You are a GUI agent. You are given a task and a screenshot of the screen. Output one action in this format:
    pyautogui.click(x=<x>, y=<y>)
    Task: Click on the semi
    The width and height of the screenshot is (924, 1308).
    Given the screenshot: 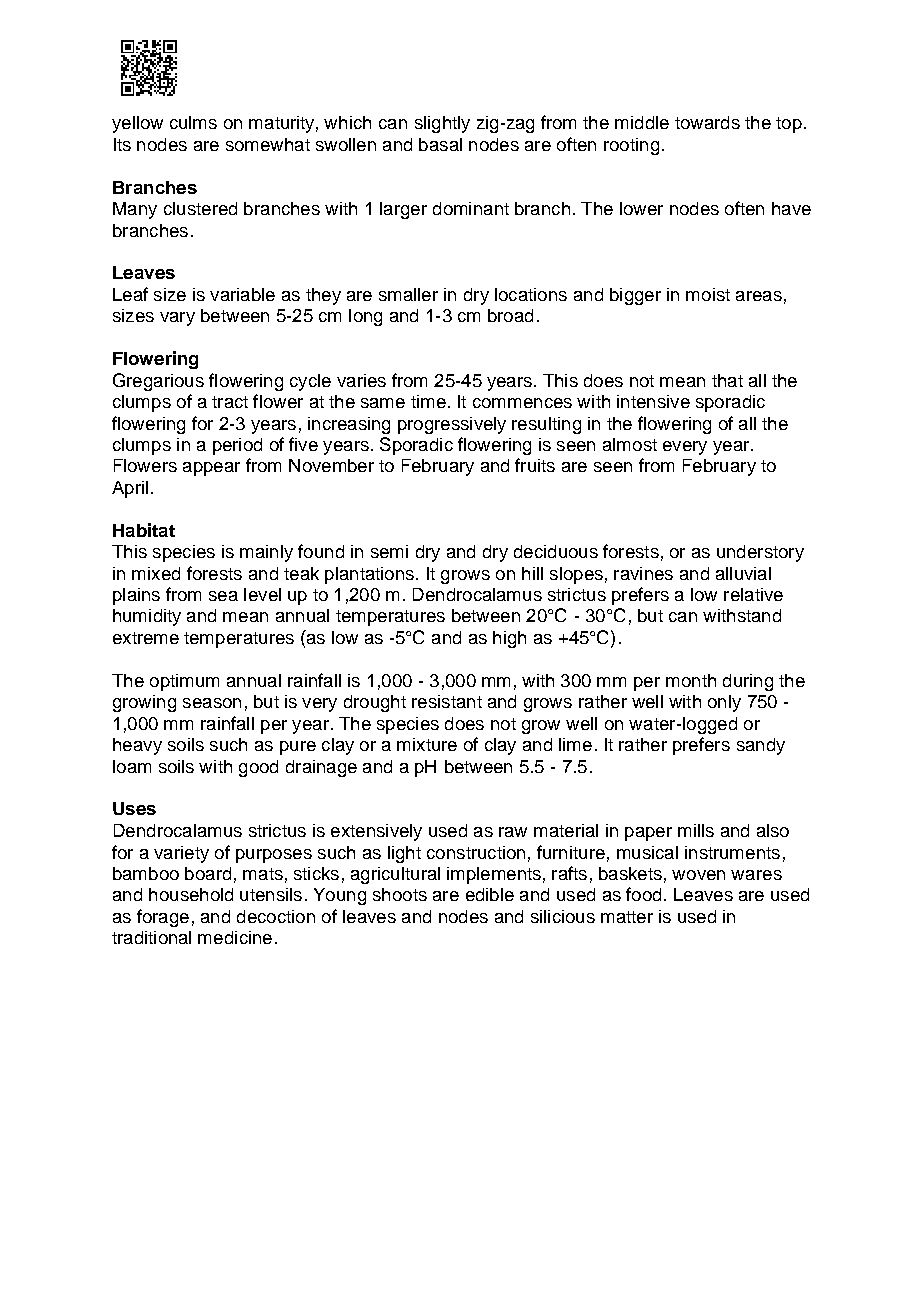 What is the action you would take?
    pyautogui.click(x=389, y=551)
